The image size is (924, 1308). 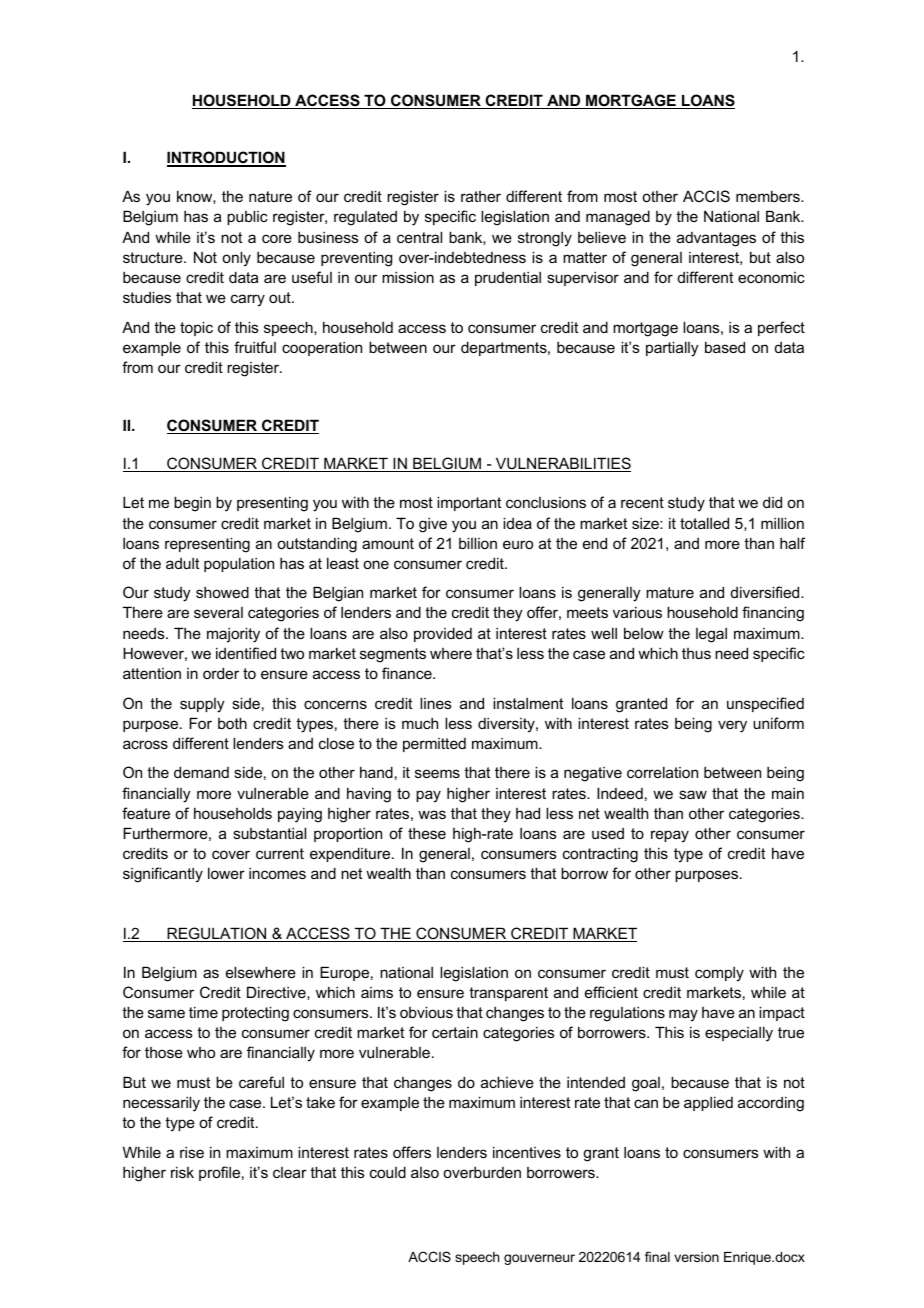 I want to click on risk, so click(x=182, y=1172).
